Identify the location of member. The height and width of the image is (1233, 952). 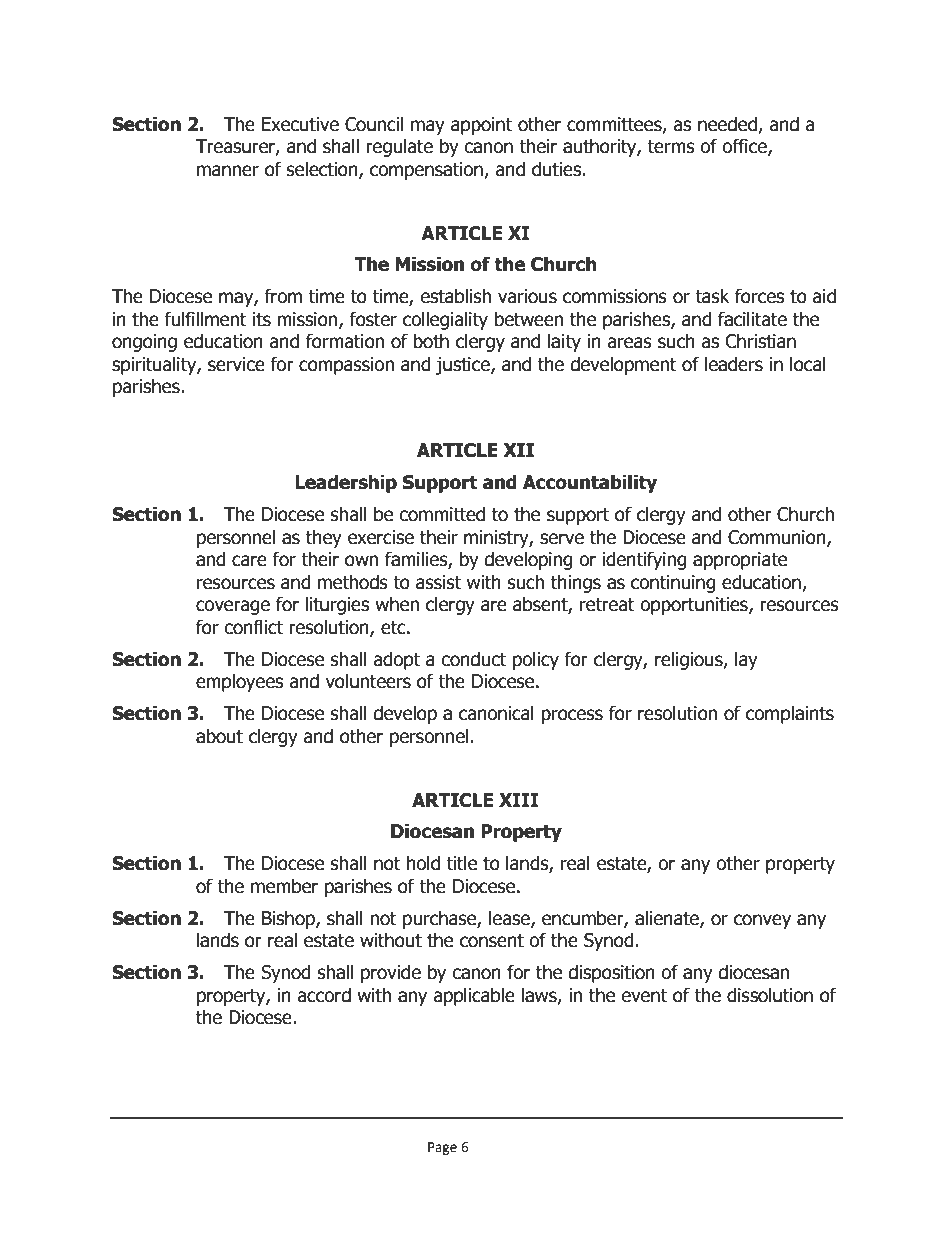
(284, 886).
